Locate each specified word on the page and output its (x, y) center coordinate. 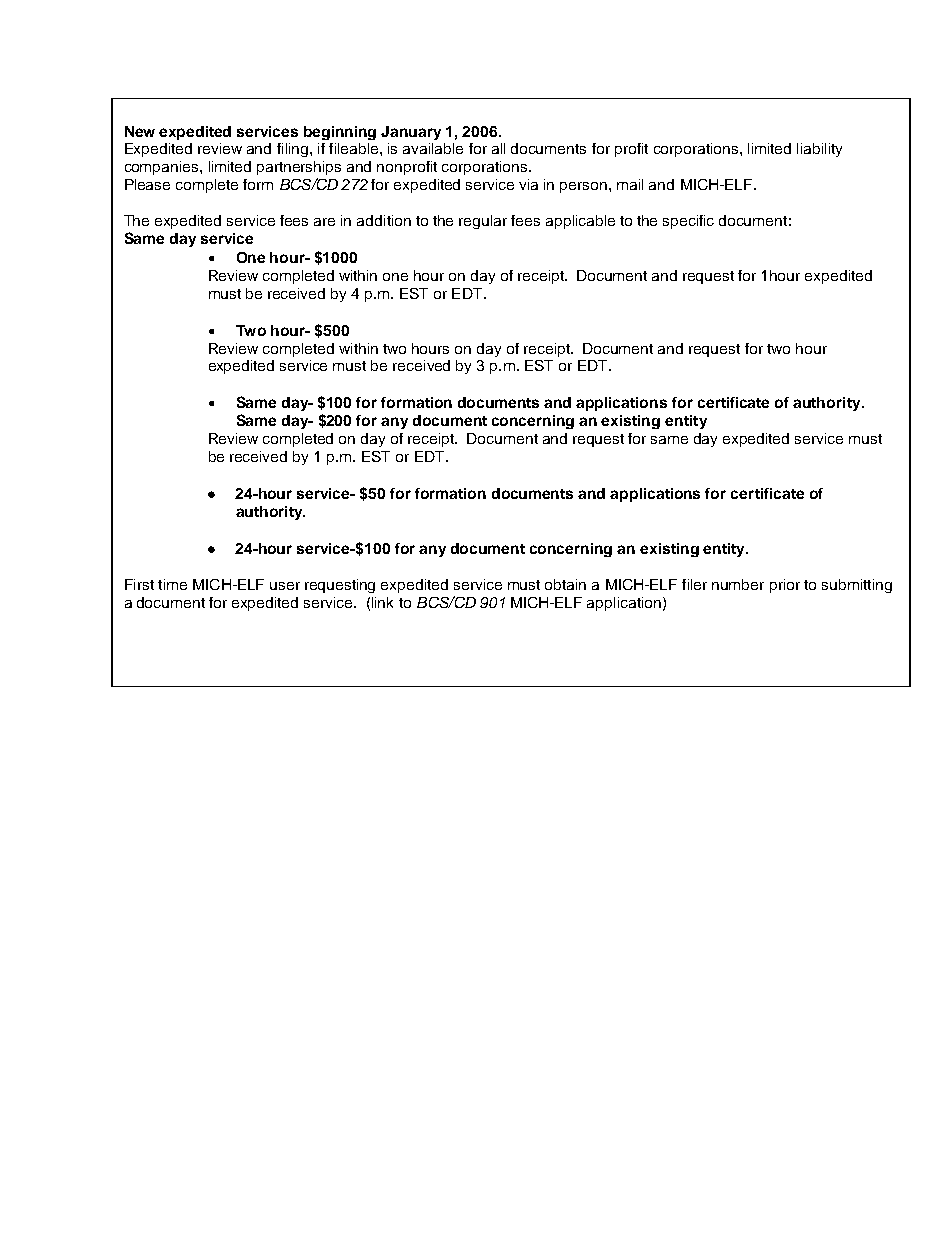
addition (384, 220)
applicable (580, 222)
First (139, 584)
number (738, 584)
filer (694, 584)
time (172, 584)
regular (483, 222)
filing (292, 150)
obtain (565, 584)
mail (630, 184)
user (285, 586)
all (498, 148)
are (324, 222)
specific (688, 222)
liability (819, 150)
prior (785, 586)
